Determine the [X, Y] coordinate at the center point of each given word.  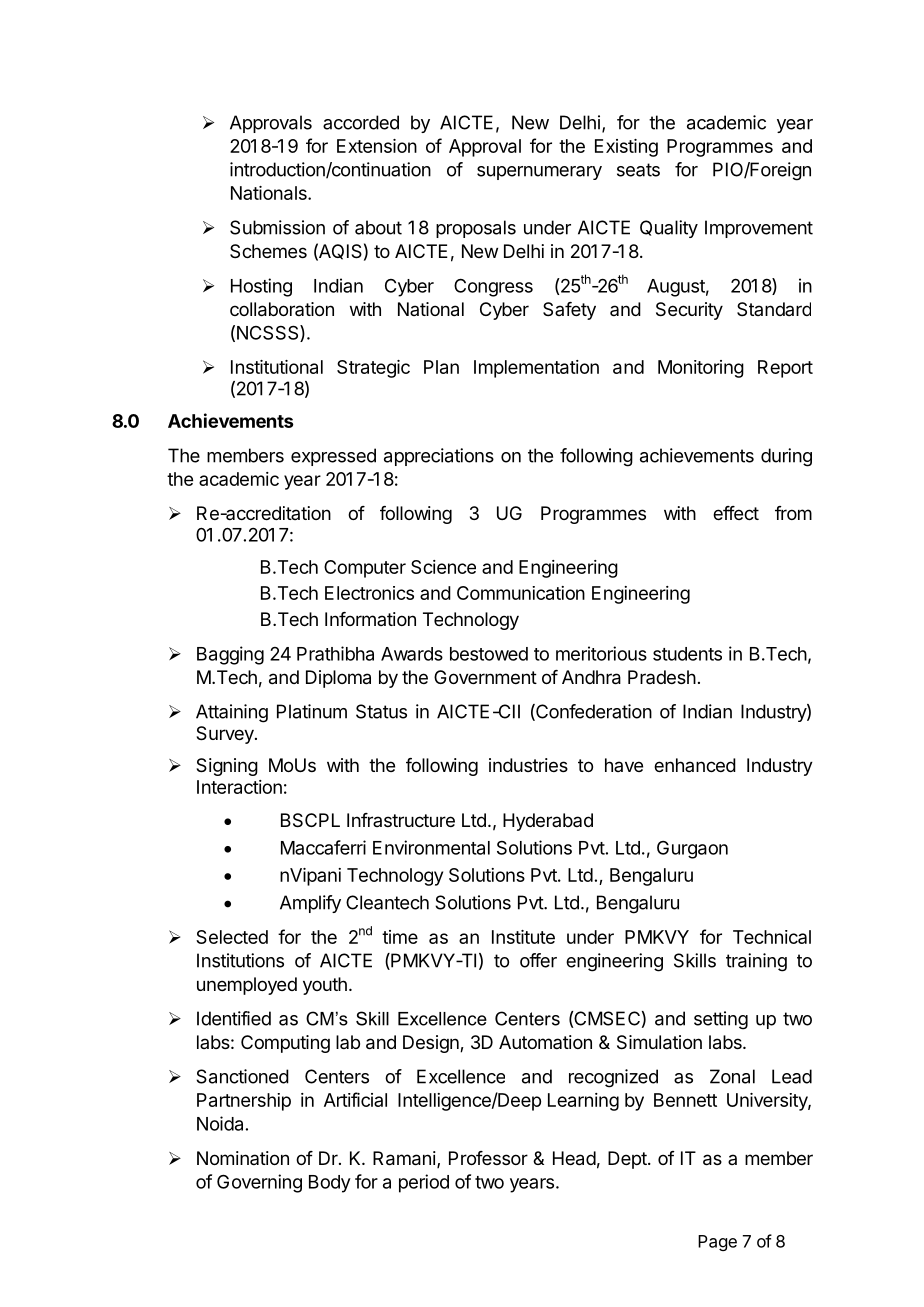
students [687, 654]
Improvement [759, 229]
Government [485, 677]
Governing [259, 1183]
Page [717, 1243]
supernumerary [539, 173]
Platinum [312, 711]
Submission [277, 227]
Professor [488, 1158]
